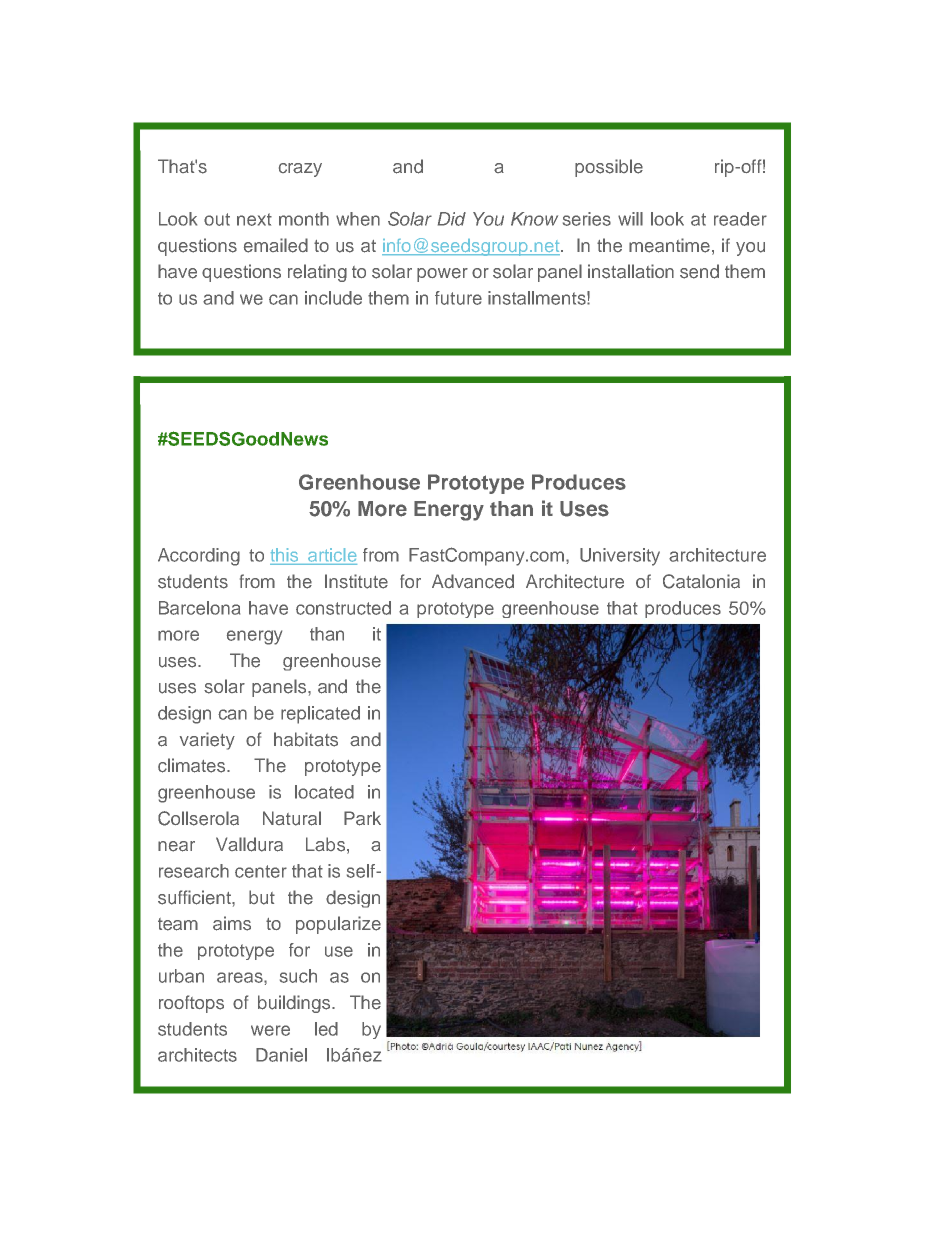 This page has width=952, height=1233. I want to click on will, so click(630, 219).
